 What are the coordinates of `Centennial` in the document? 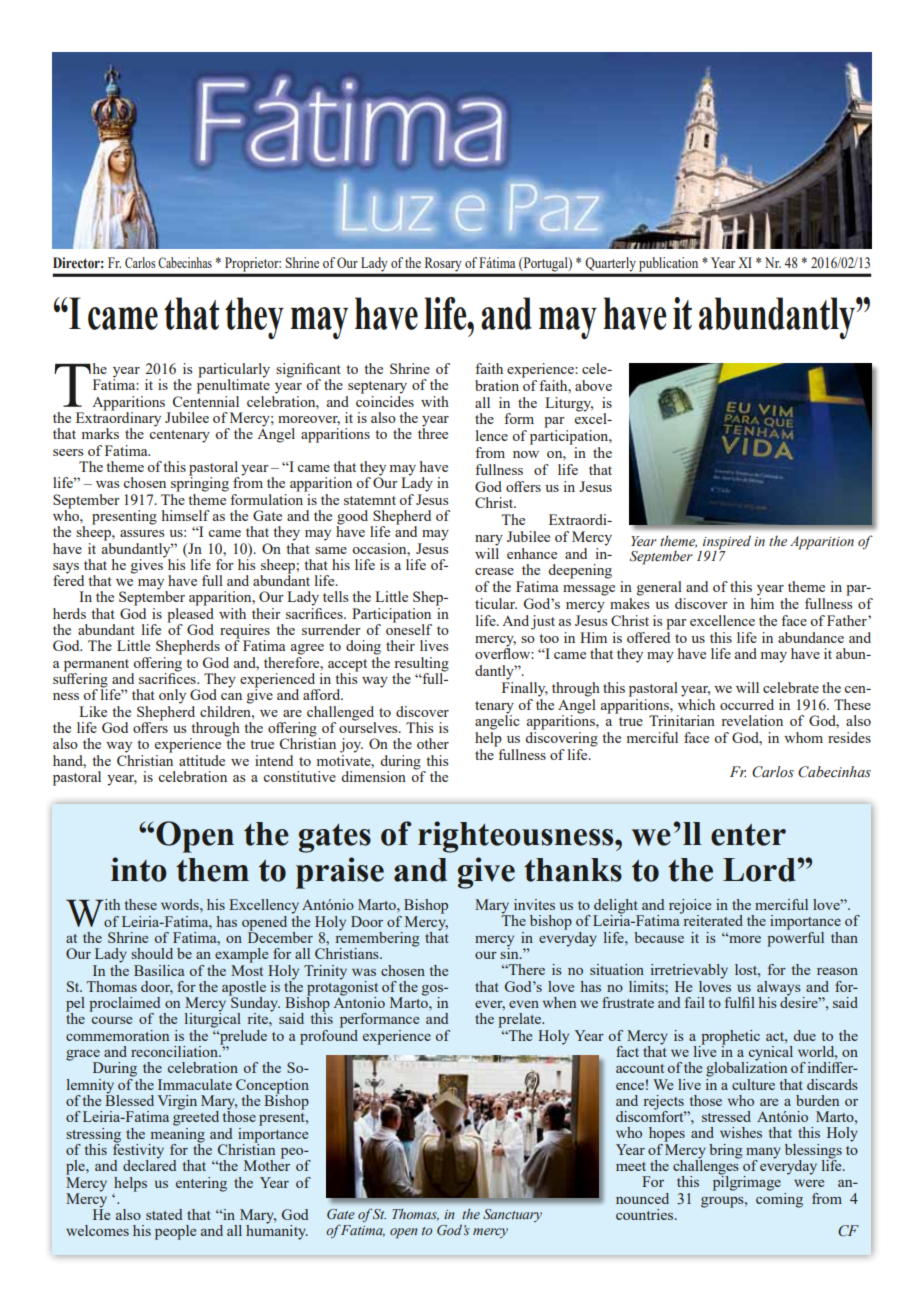 It's located at (206, 400).
